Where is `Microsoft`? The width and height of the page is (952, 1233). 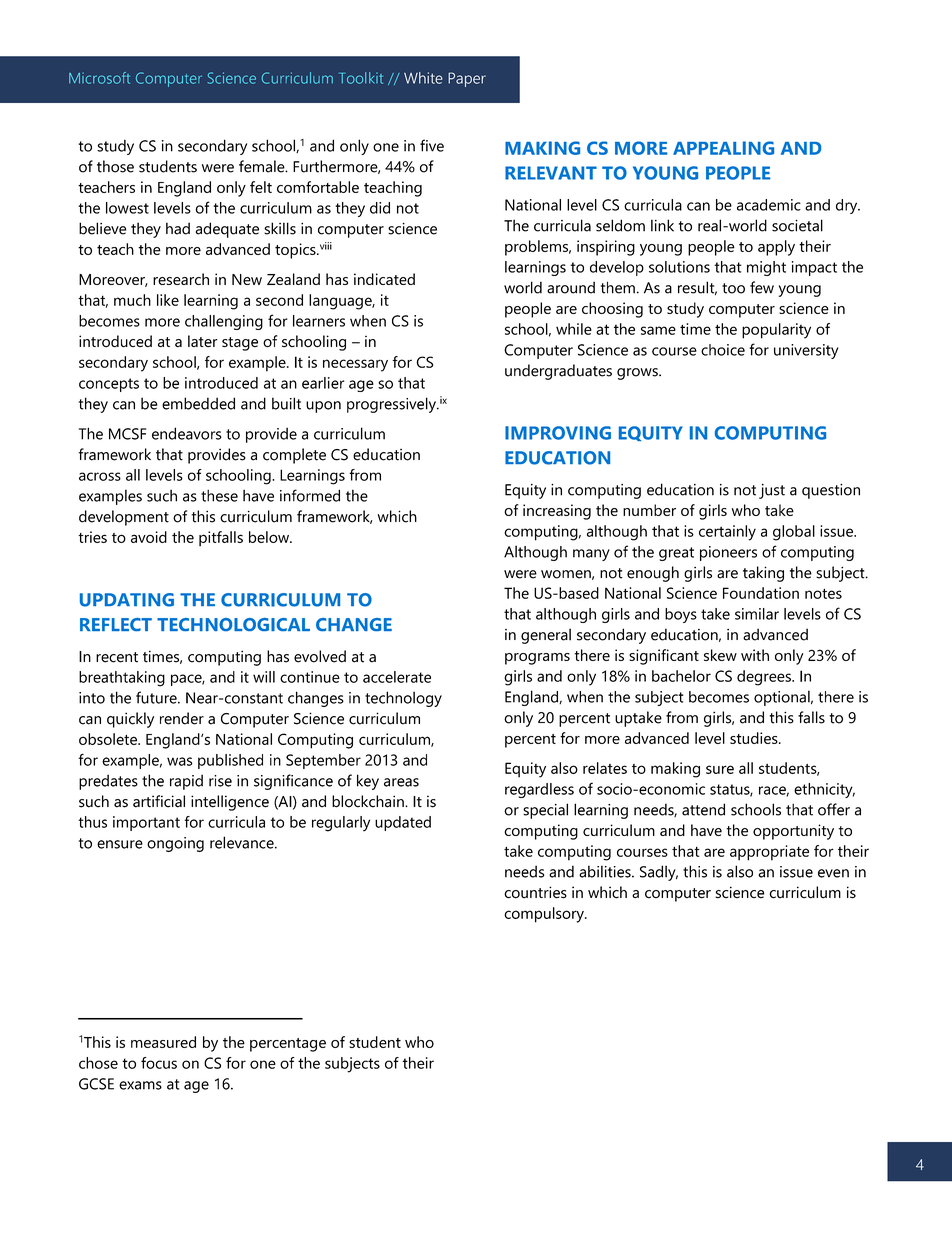 Microsoft is located at coordinates (99, 78).
